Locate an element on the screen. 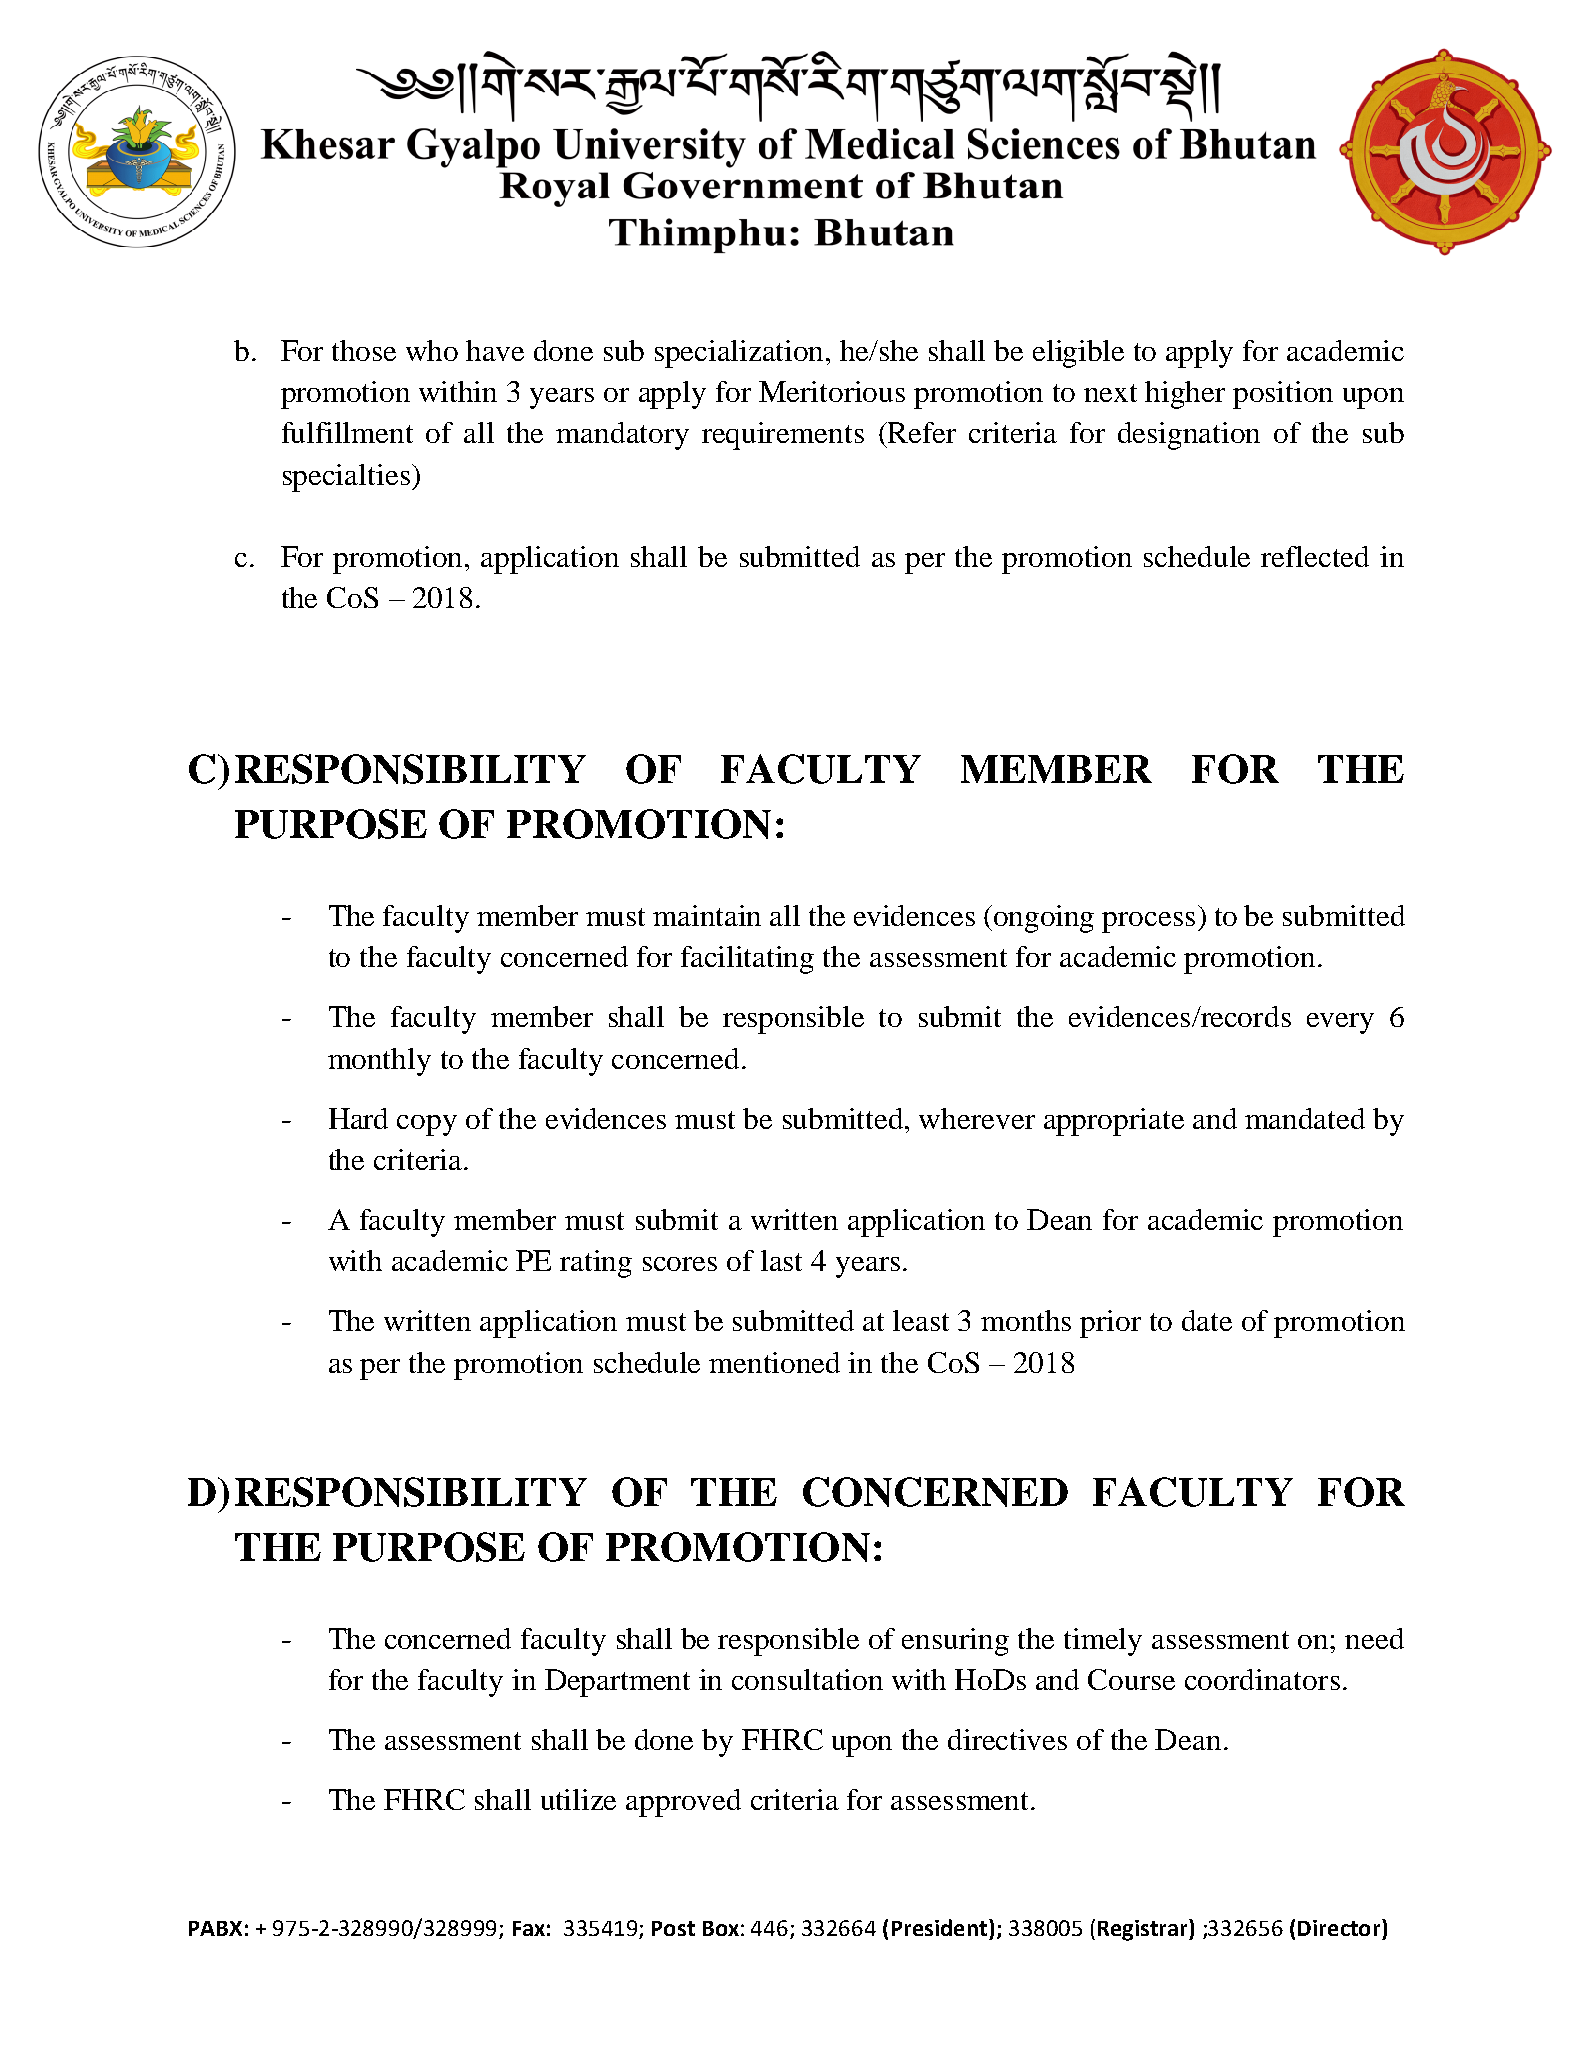 This screenshot has width=1592, height=2060. appropriate is located at coordinates (1114, 1122).
